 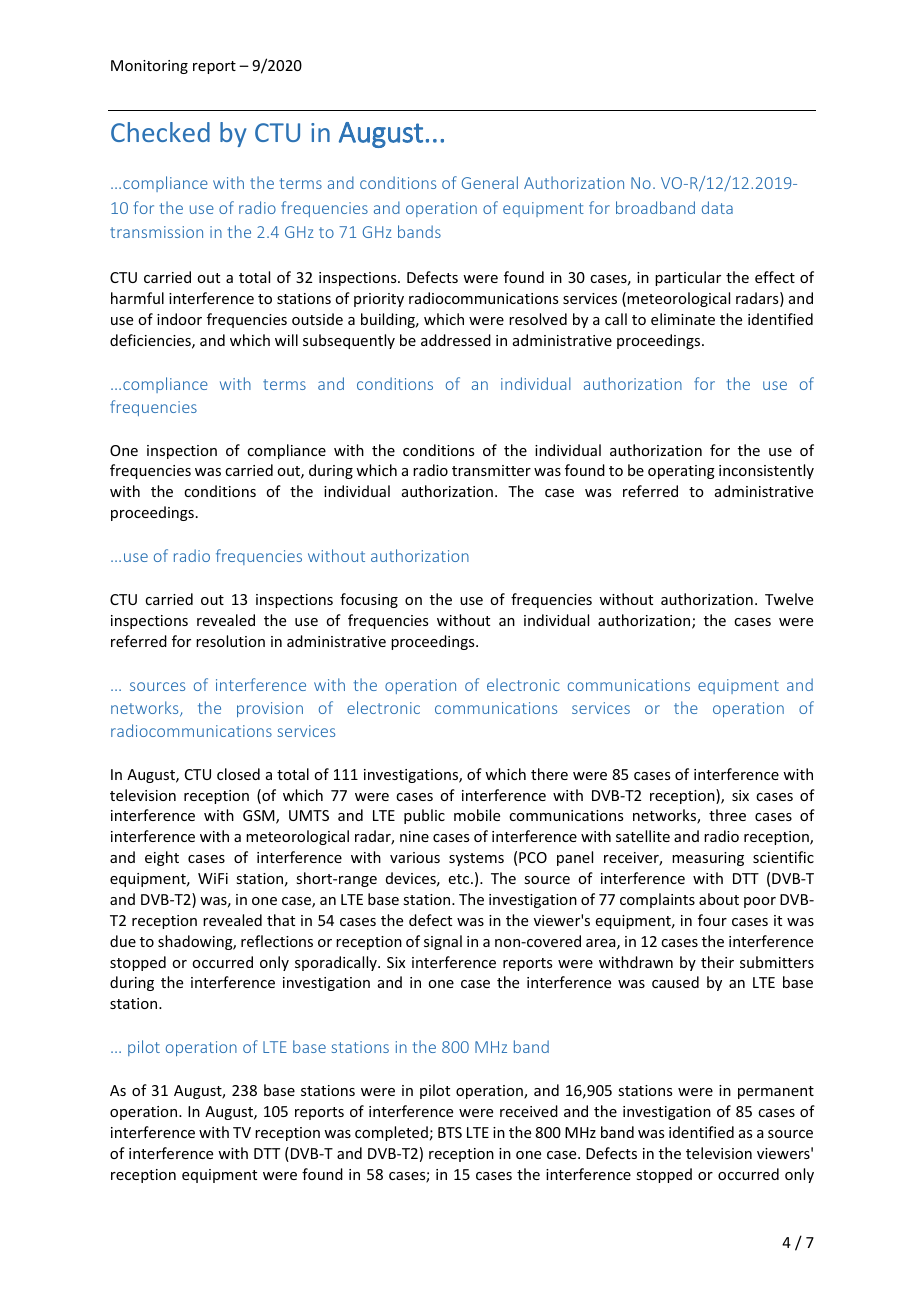 I want to click on resolution, so click(x=230, y=641).
